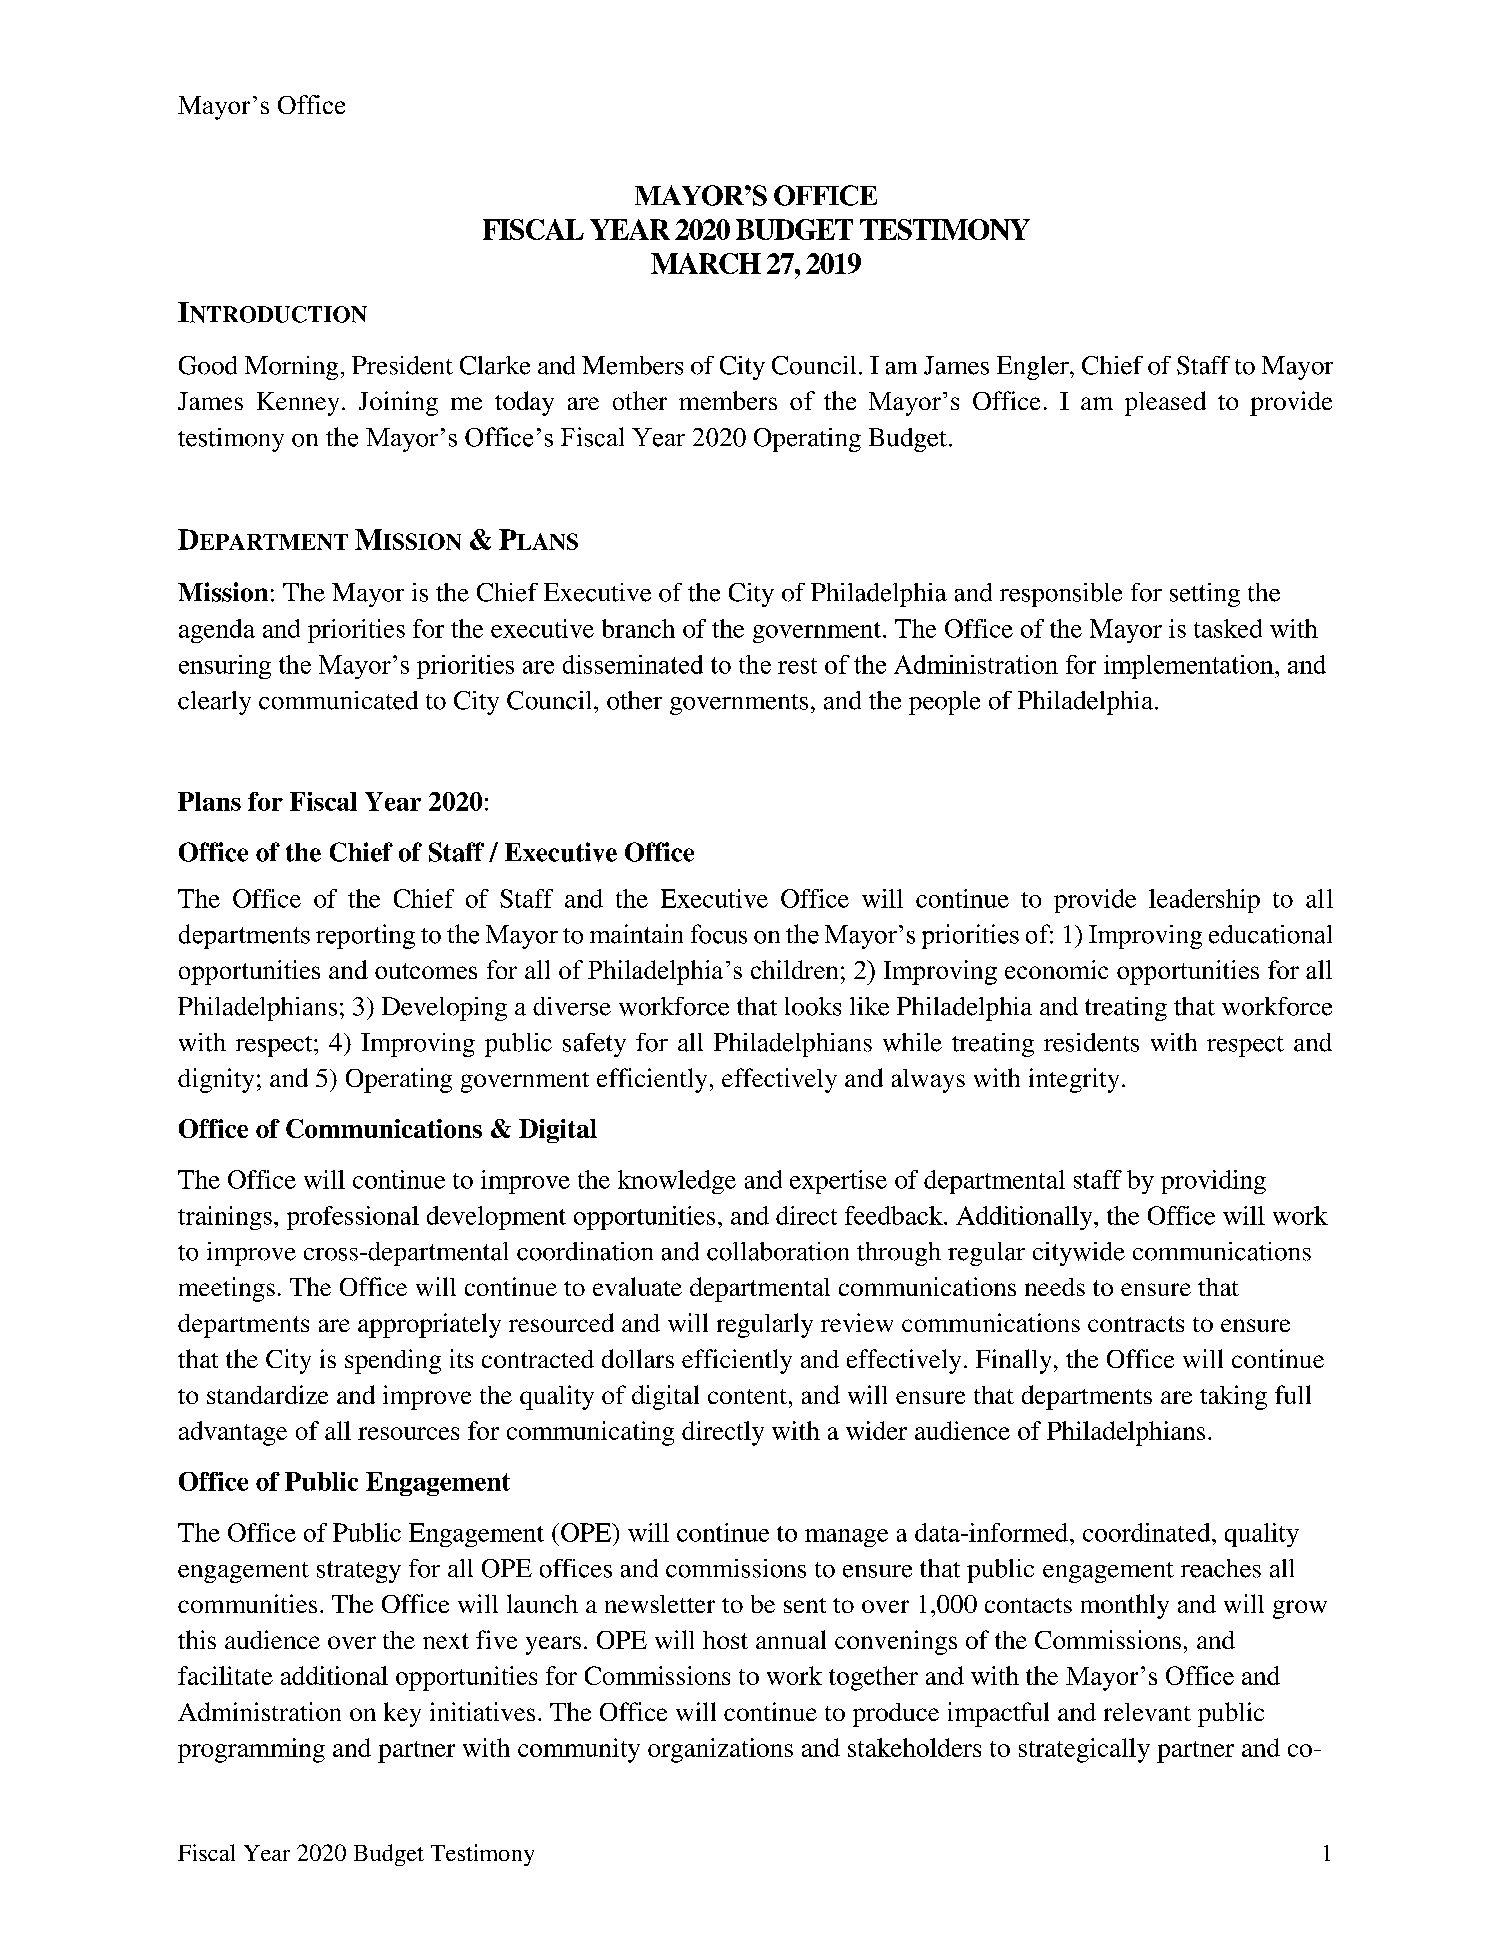 This image has width=1511, height=1955. What do you see at coordinates (797, 666) in the image?
I see `rest` at bounding box center [797, 666].
